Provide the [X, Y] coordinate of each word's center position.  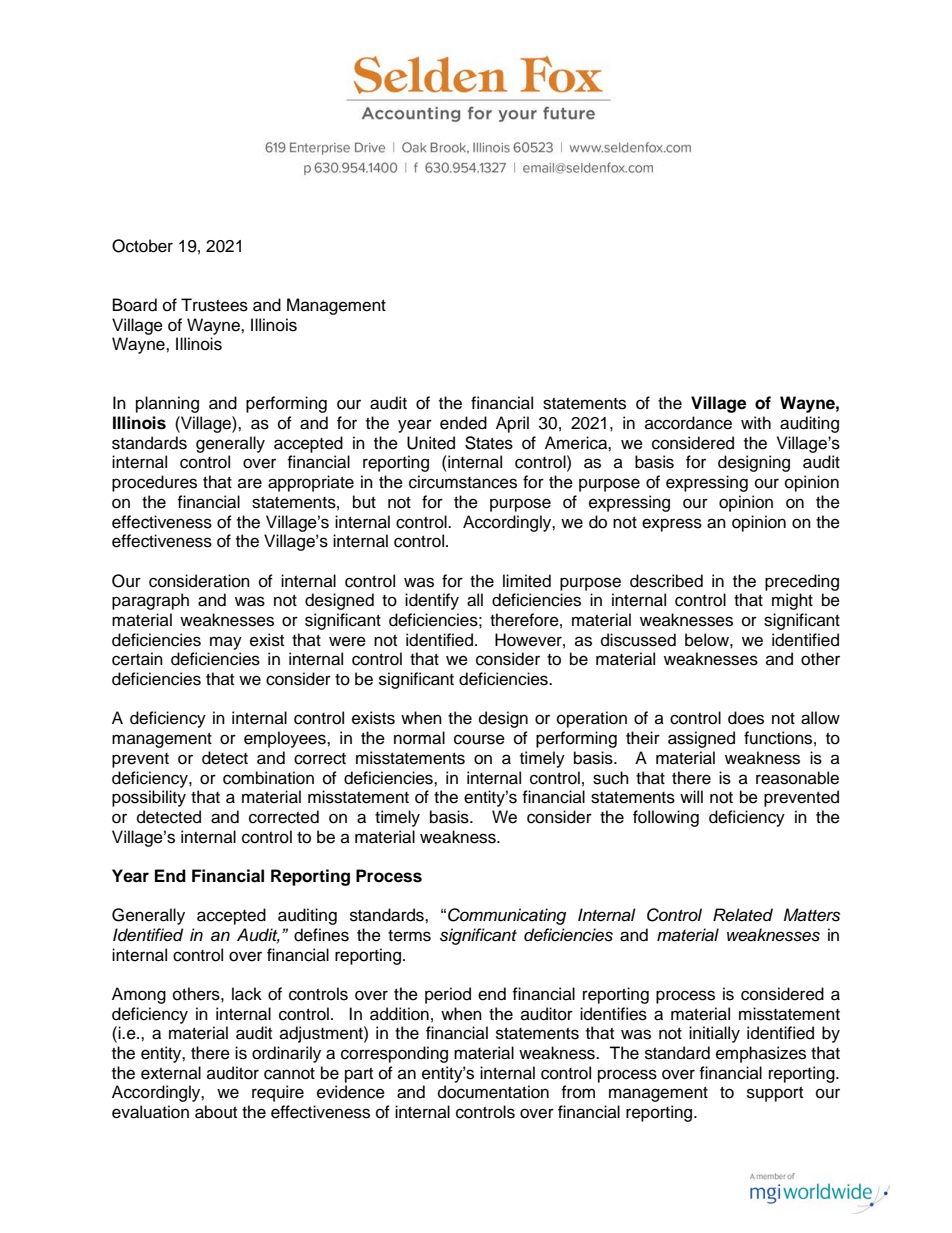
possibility [149, 798]
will [691, 796]
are [250, 483]
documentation [493, 1092]
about [216, 1112]
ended [463, 423]
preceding [802, 582]
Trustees [214, 305]
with [756, 422]
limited [527, 581]
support [775, 1094]
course [479, 739]
